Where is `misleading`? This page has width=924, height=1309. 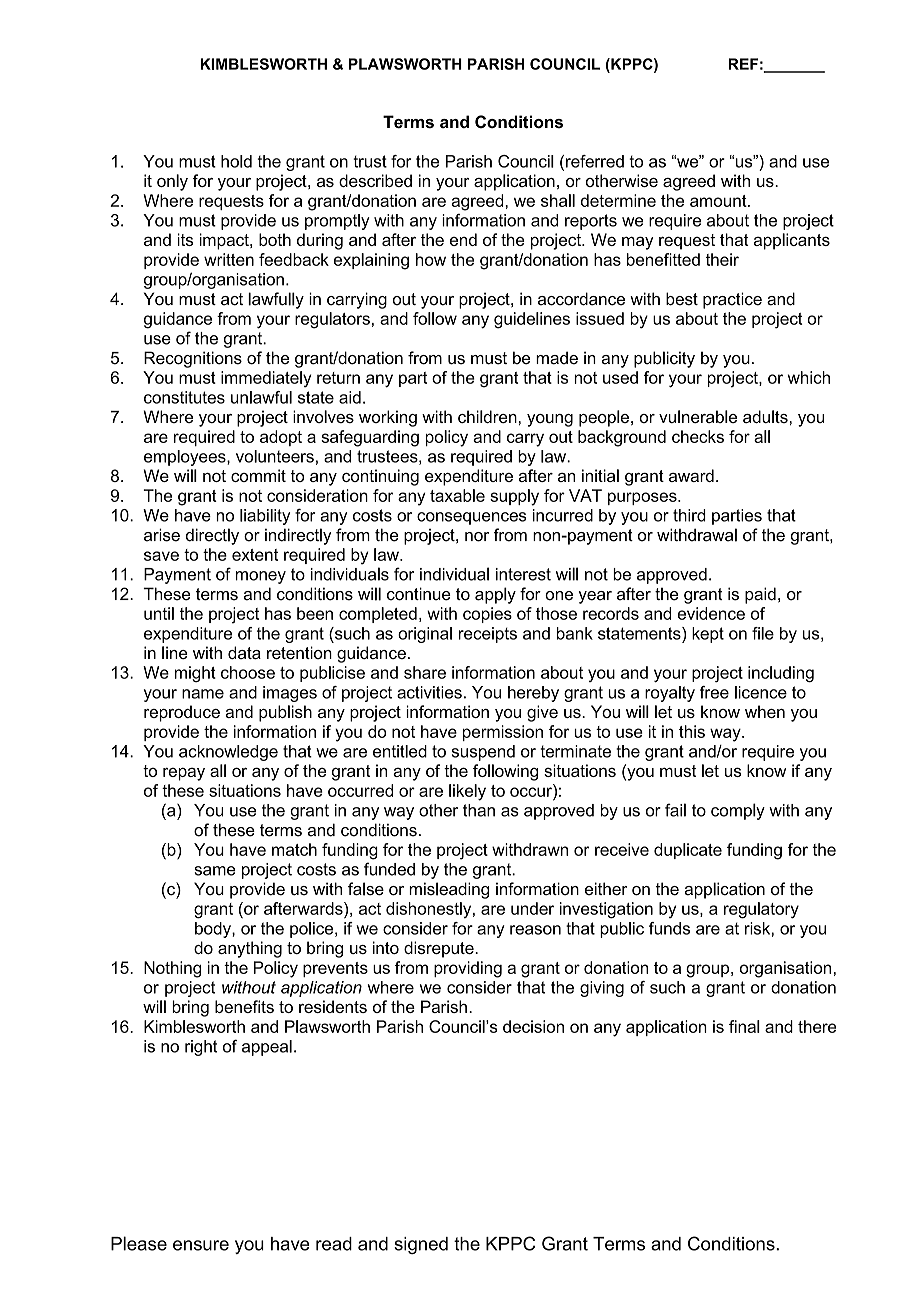 misleading is located at coordinates (449, 890).
